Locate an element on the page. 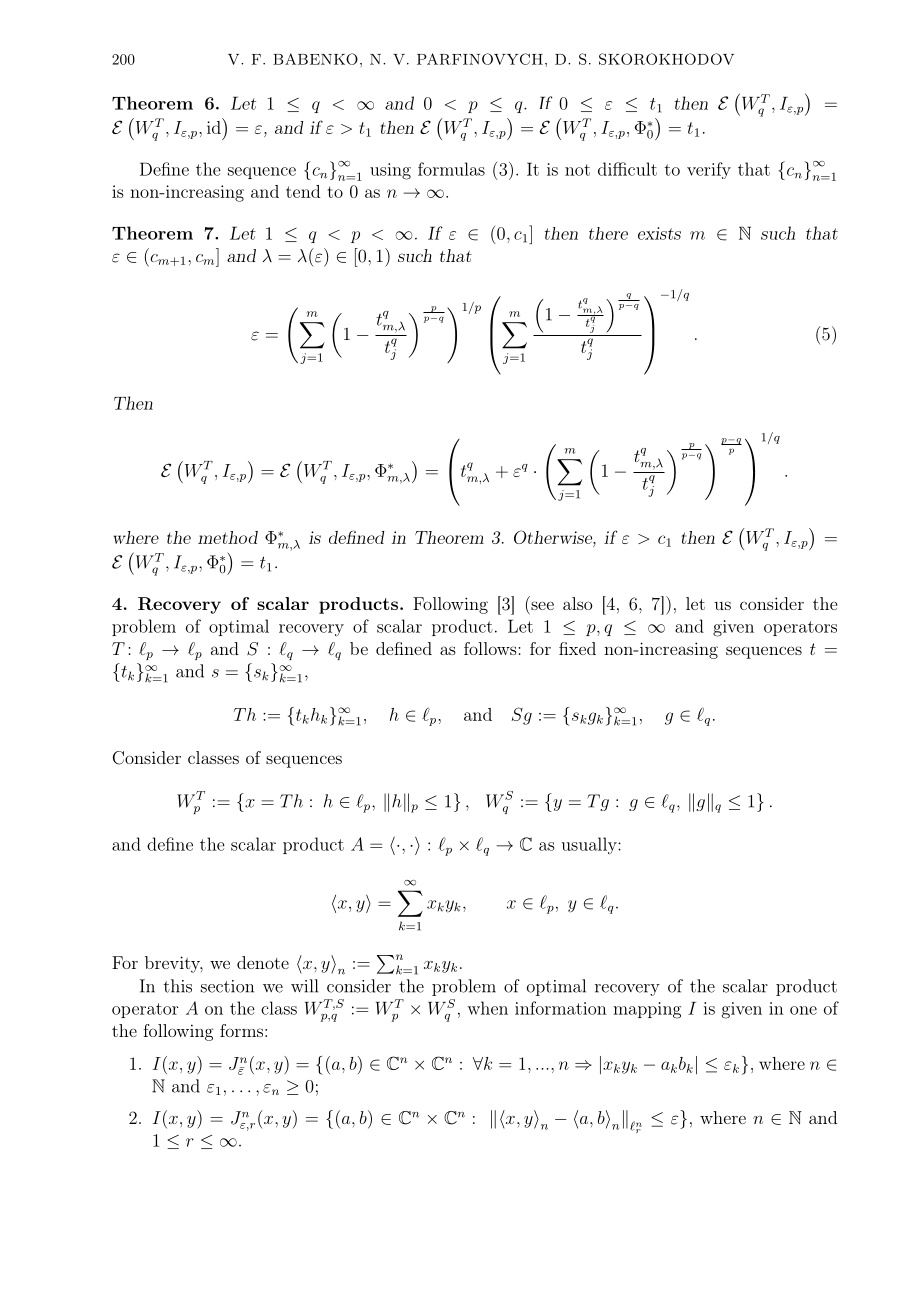 The height and width of the page is (1308, 924). method is located at coordinates (228, 537).
